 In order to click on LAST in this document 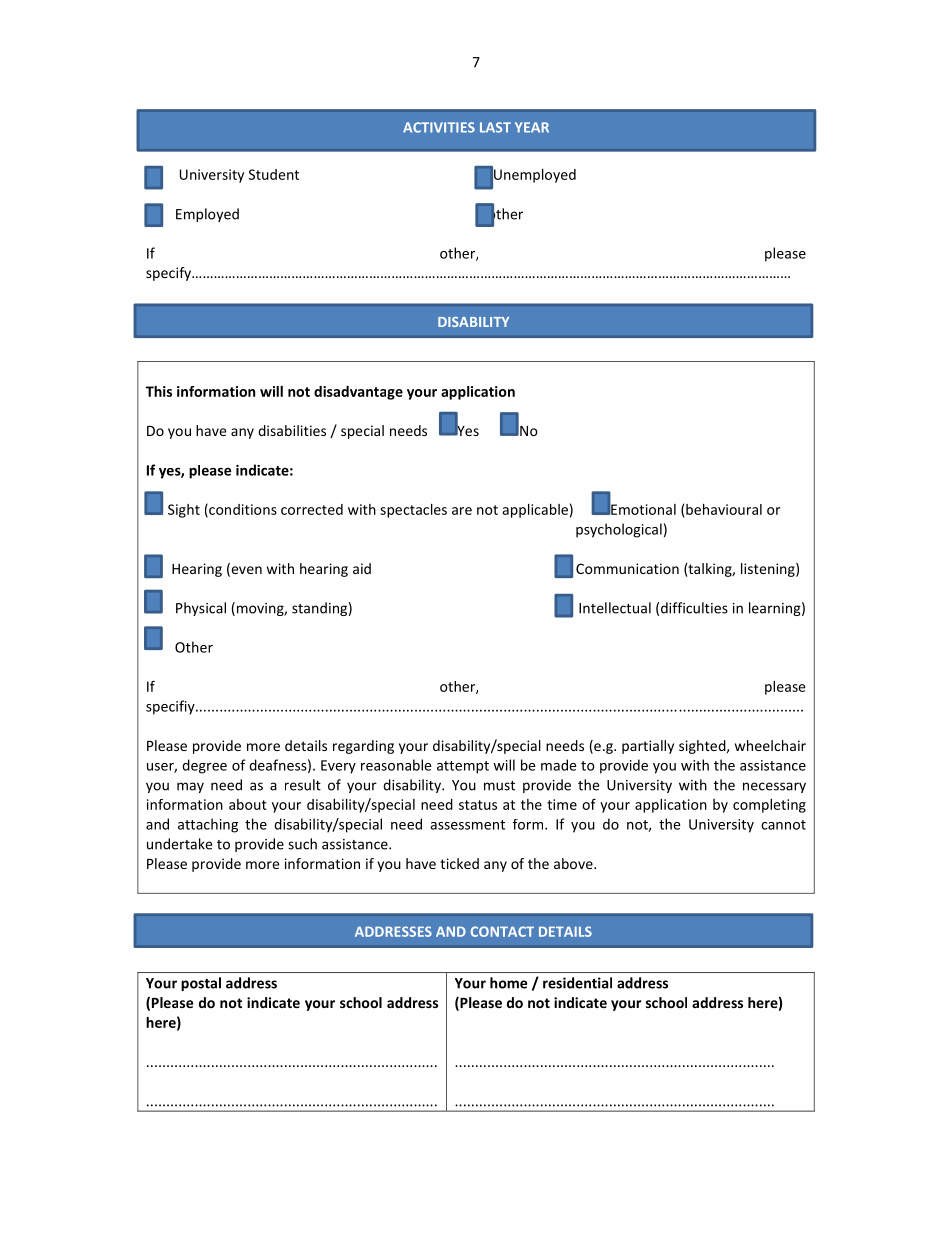, I will do `click(495, 127)`.
